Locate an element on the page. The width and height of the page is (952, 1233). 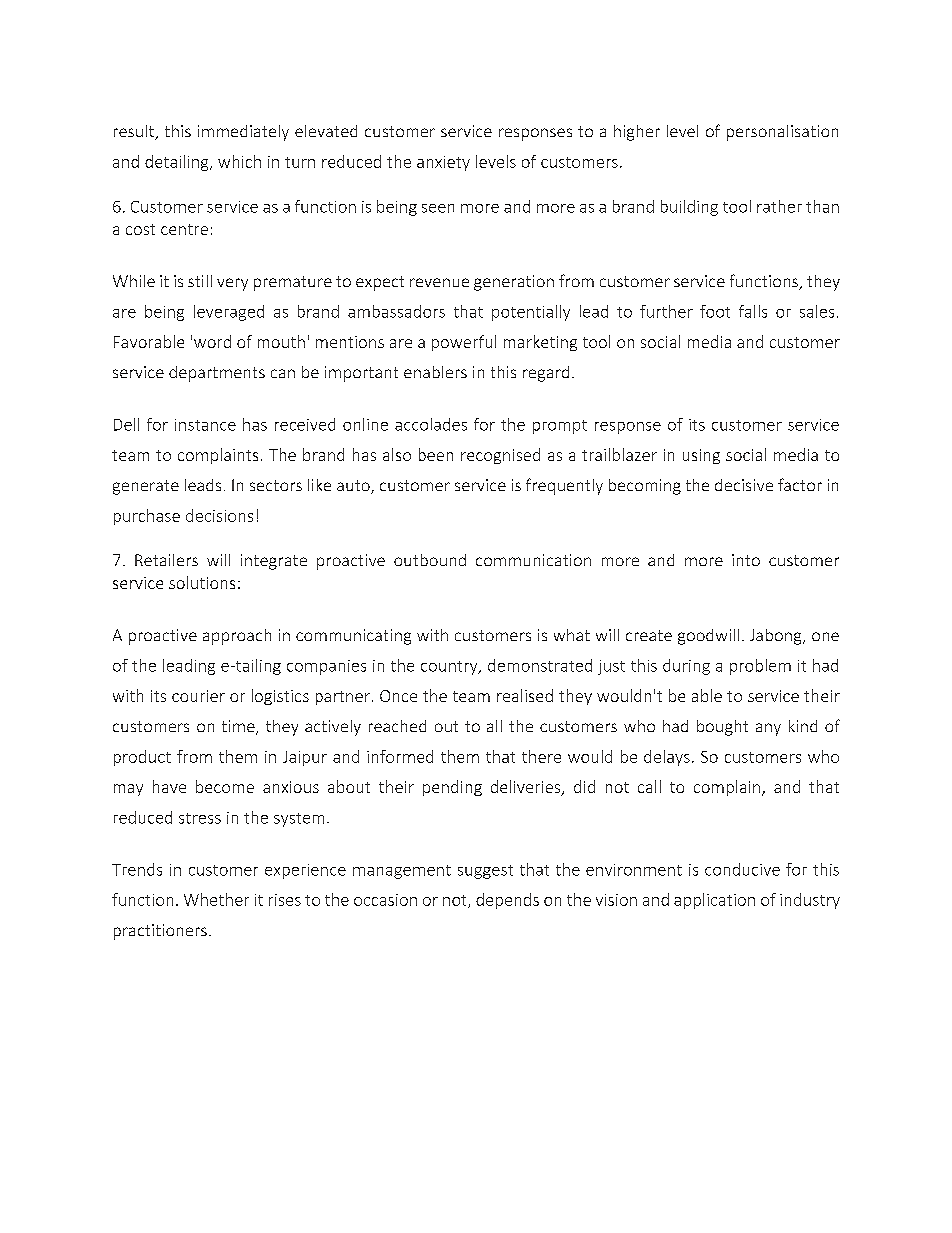
personalisation is located at coordinates (782, 133).
